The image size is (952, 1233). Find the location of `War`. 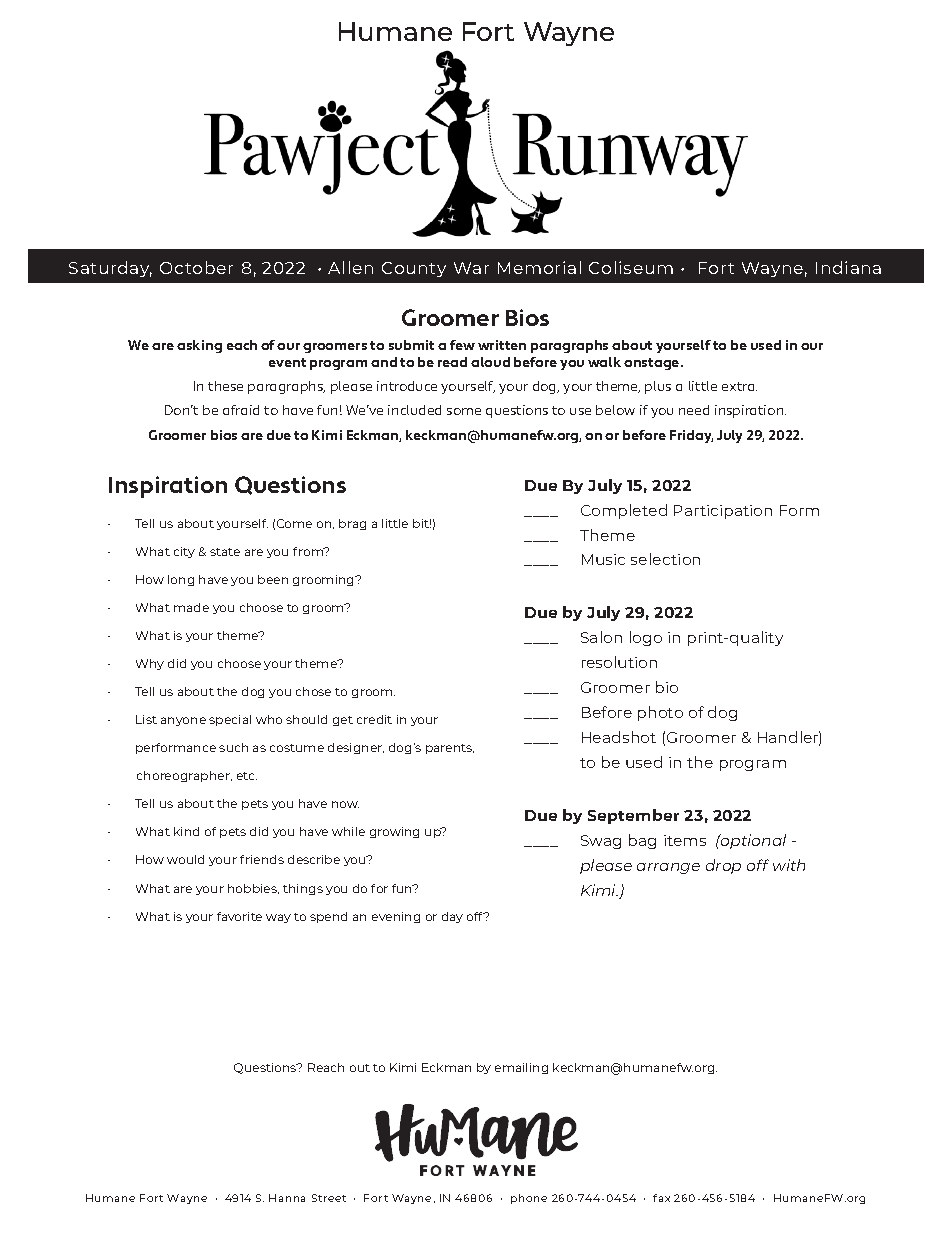

War is located at coordinates (471, 268).
